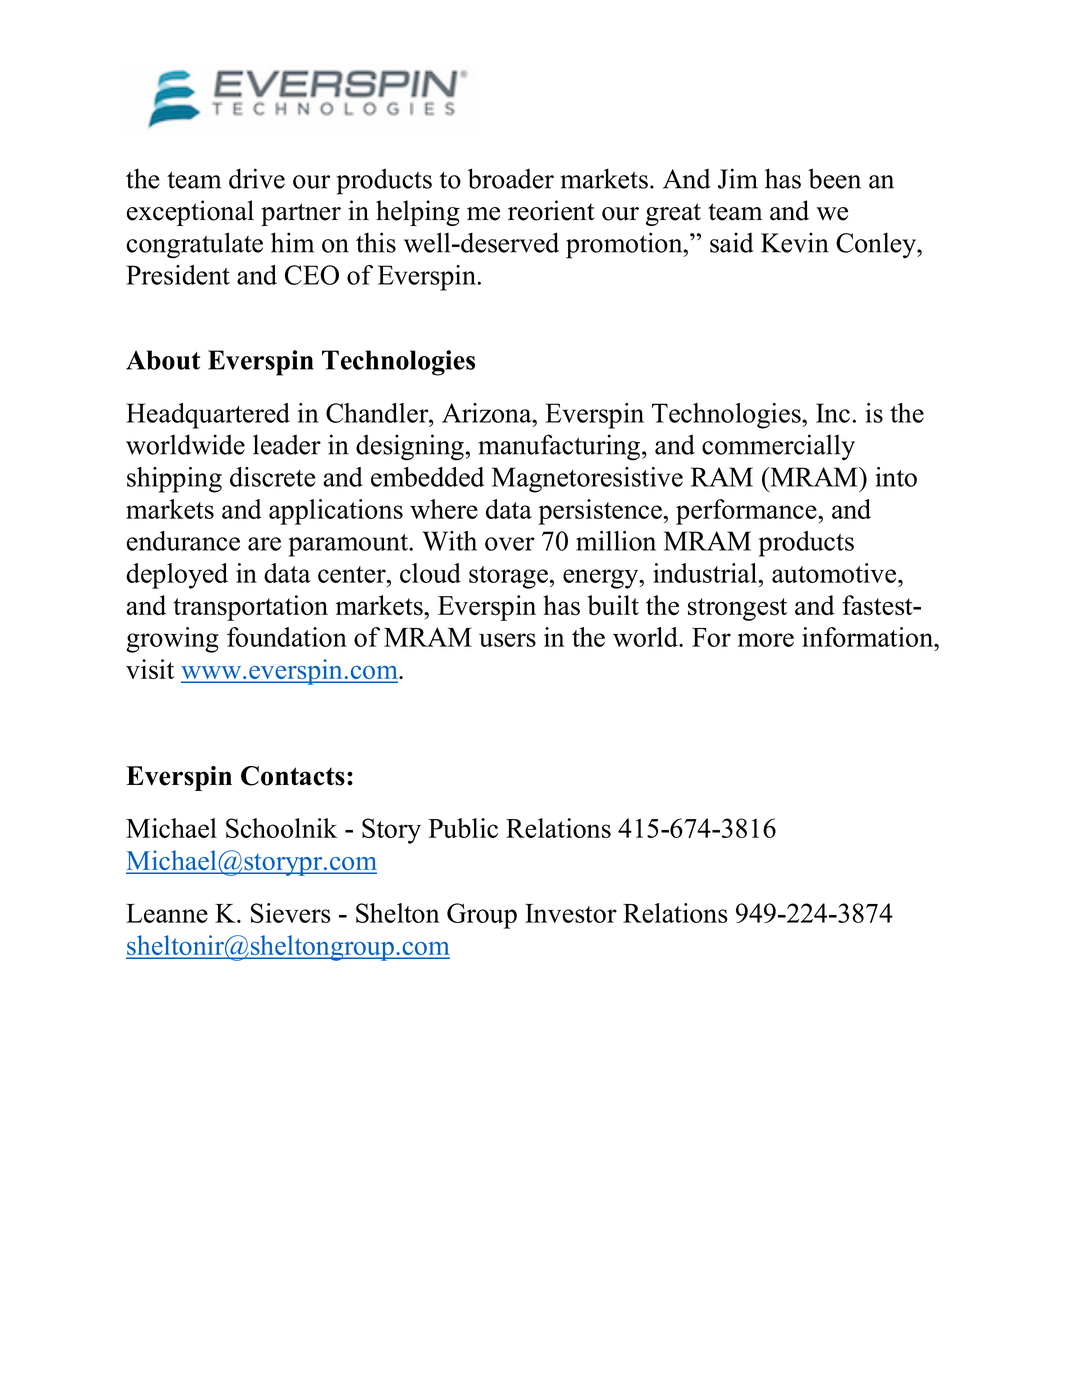 This page has width=1066, height=1380. Describe the element at coordinates (257, 178) in the page. I see `drive` at that location.
